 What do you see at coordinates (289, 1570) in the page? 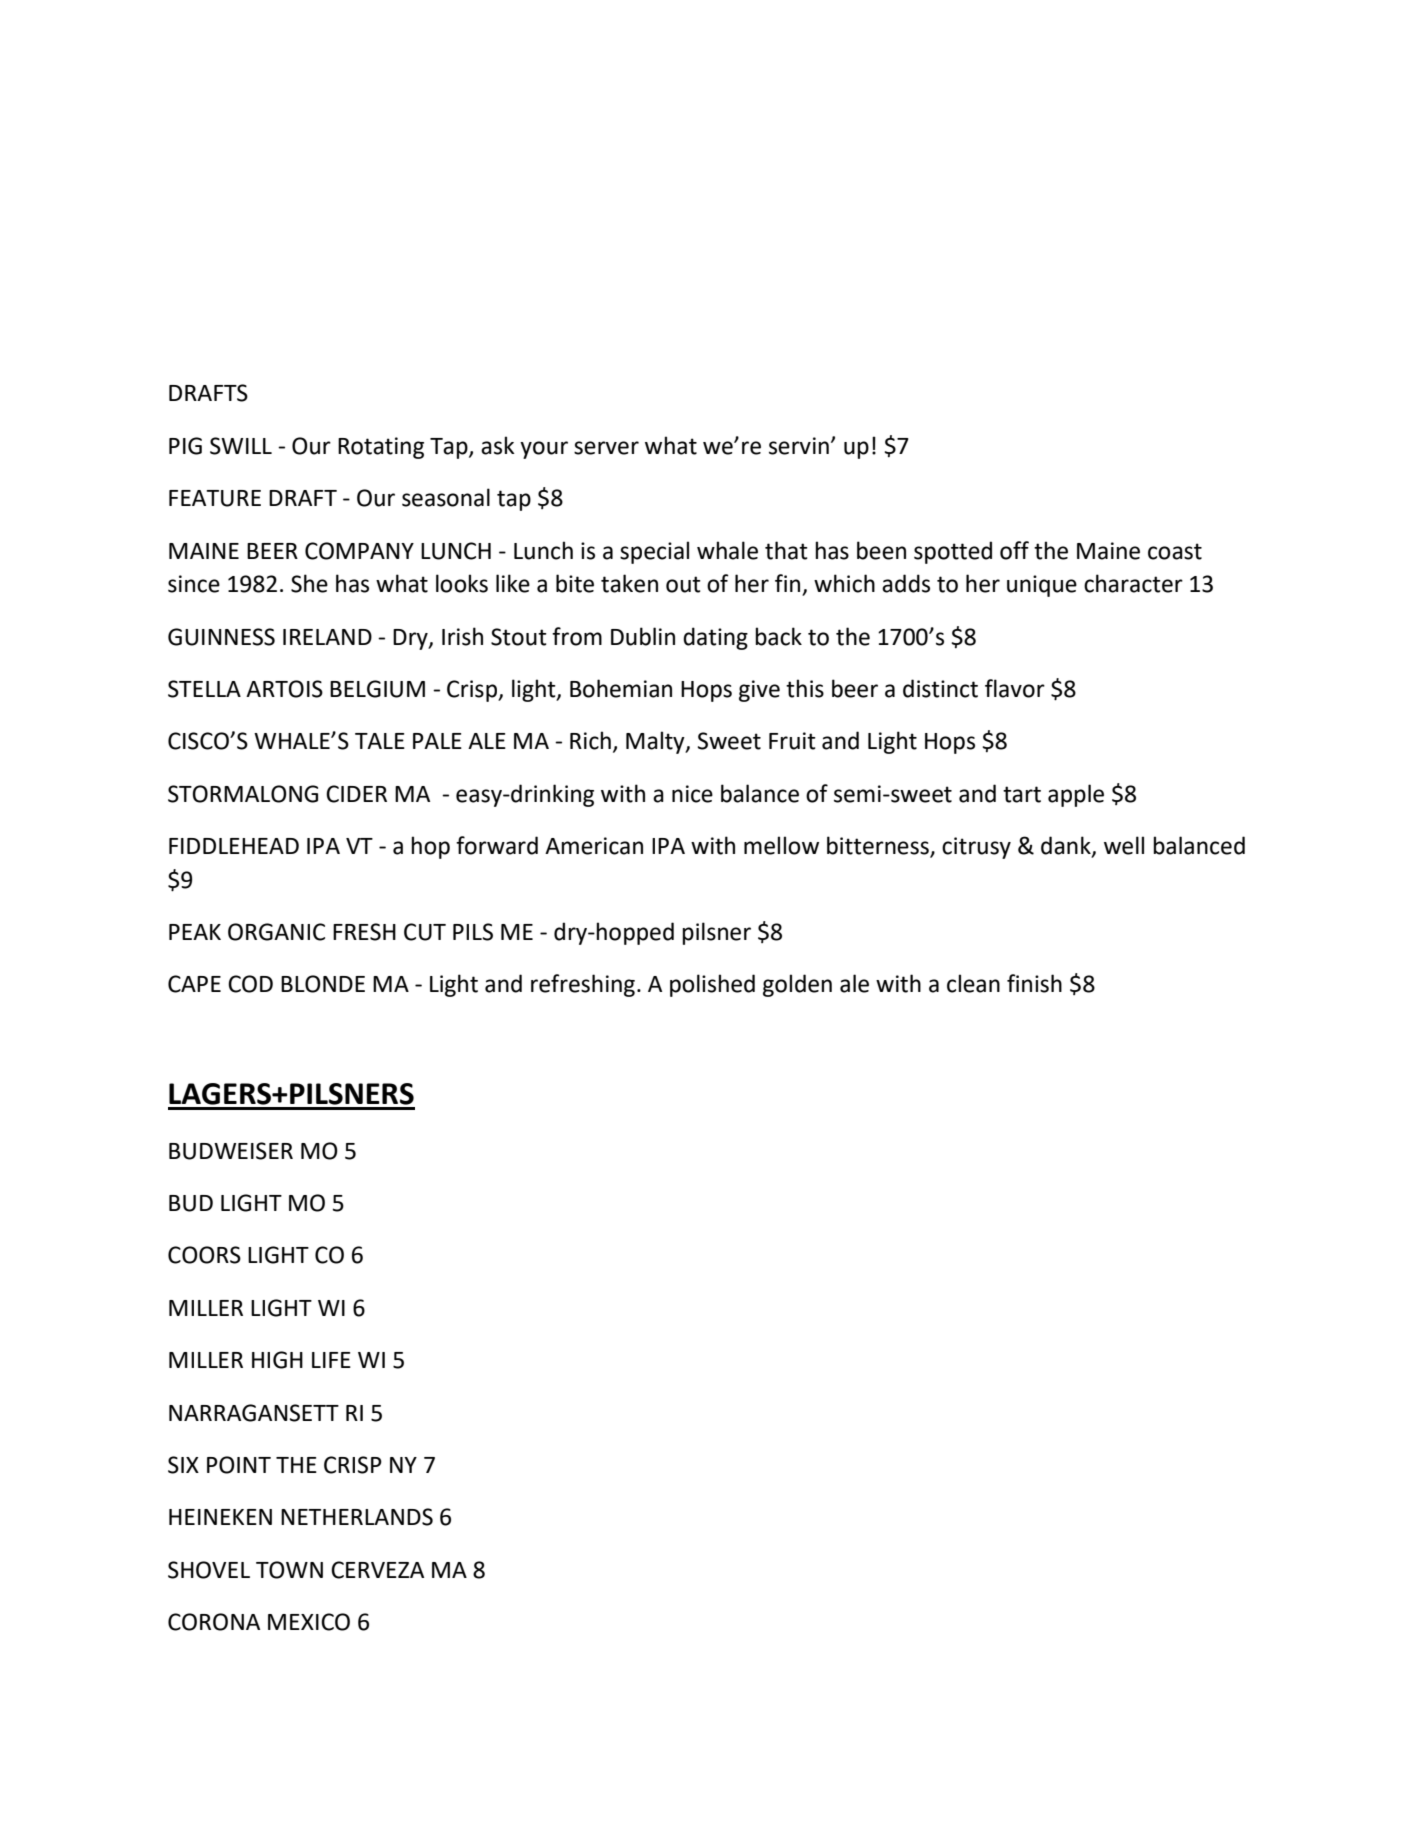
I see `TOWN` at bounding box center [289, 1570].
